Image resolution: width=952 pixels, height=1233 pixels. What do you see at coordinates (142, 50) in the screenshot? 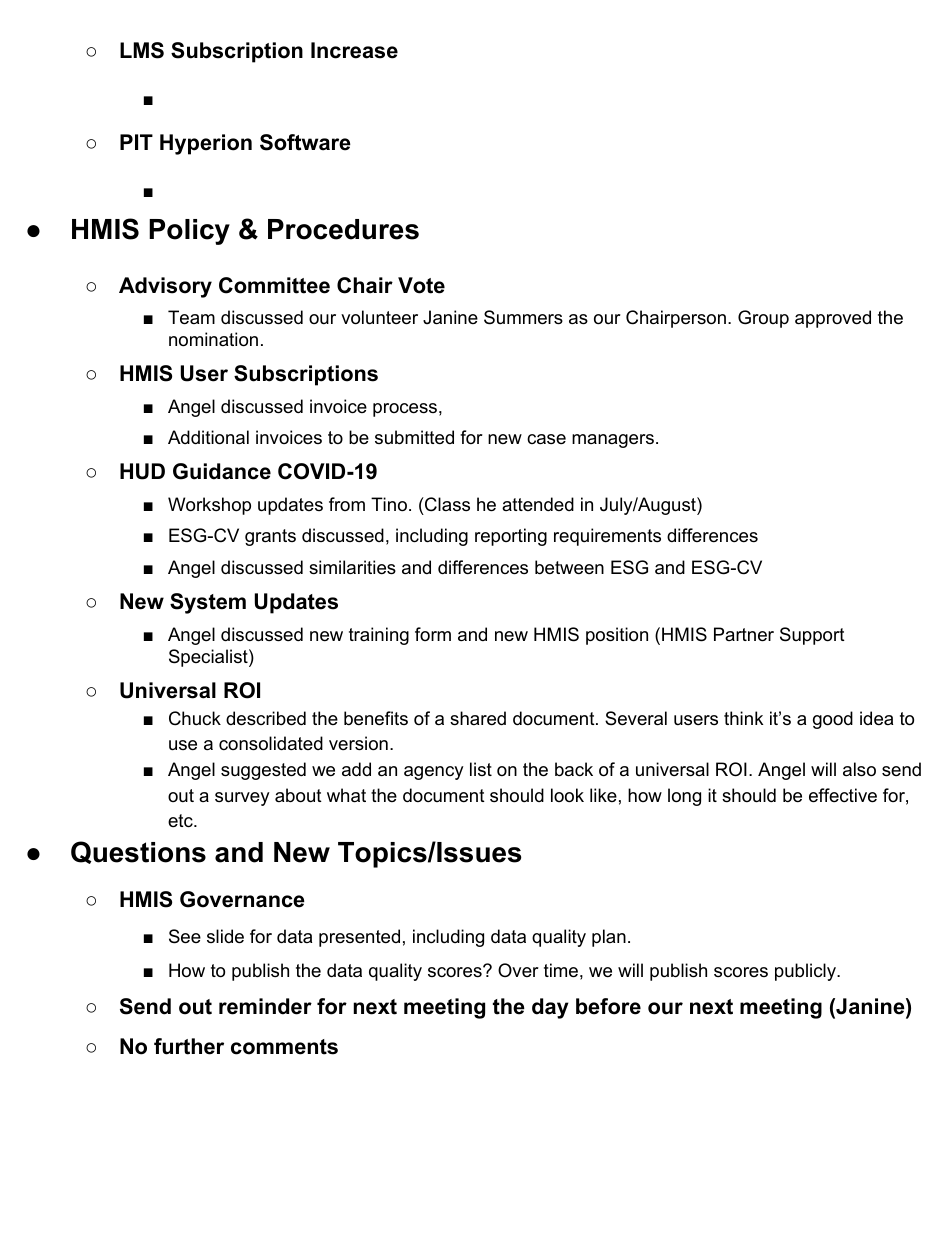
I see `LMS` at bounding box center [142, 50].
